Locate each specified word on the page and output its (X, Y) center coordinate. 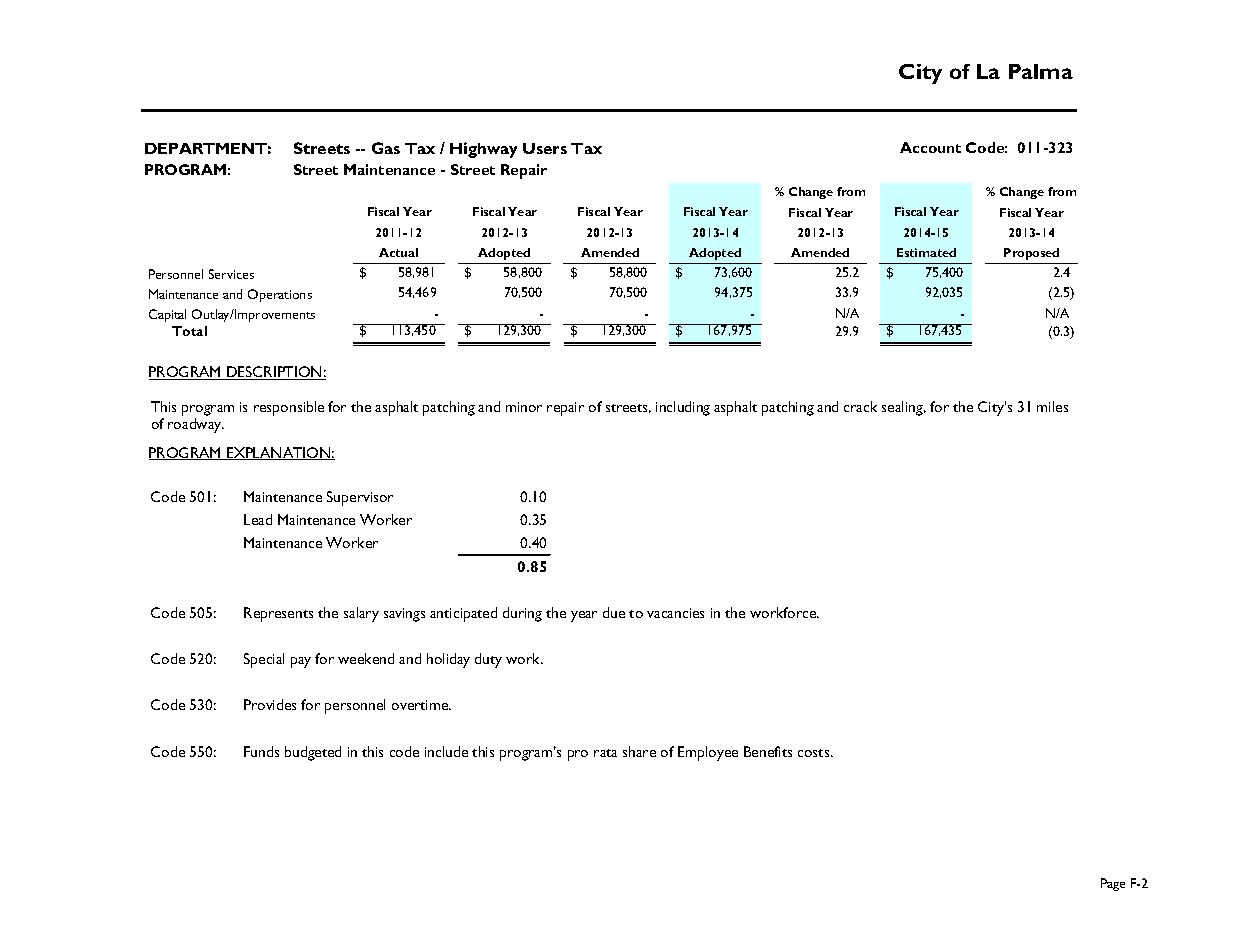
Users (545, 148)
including (683, 408)
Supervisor (360, 498)
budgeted (313, 753)
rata (605, 753)
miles (1052, 406)
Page (1113, 884)
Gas (386, 148)
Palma (1041, 71)
